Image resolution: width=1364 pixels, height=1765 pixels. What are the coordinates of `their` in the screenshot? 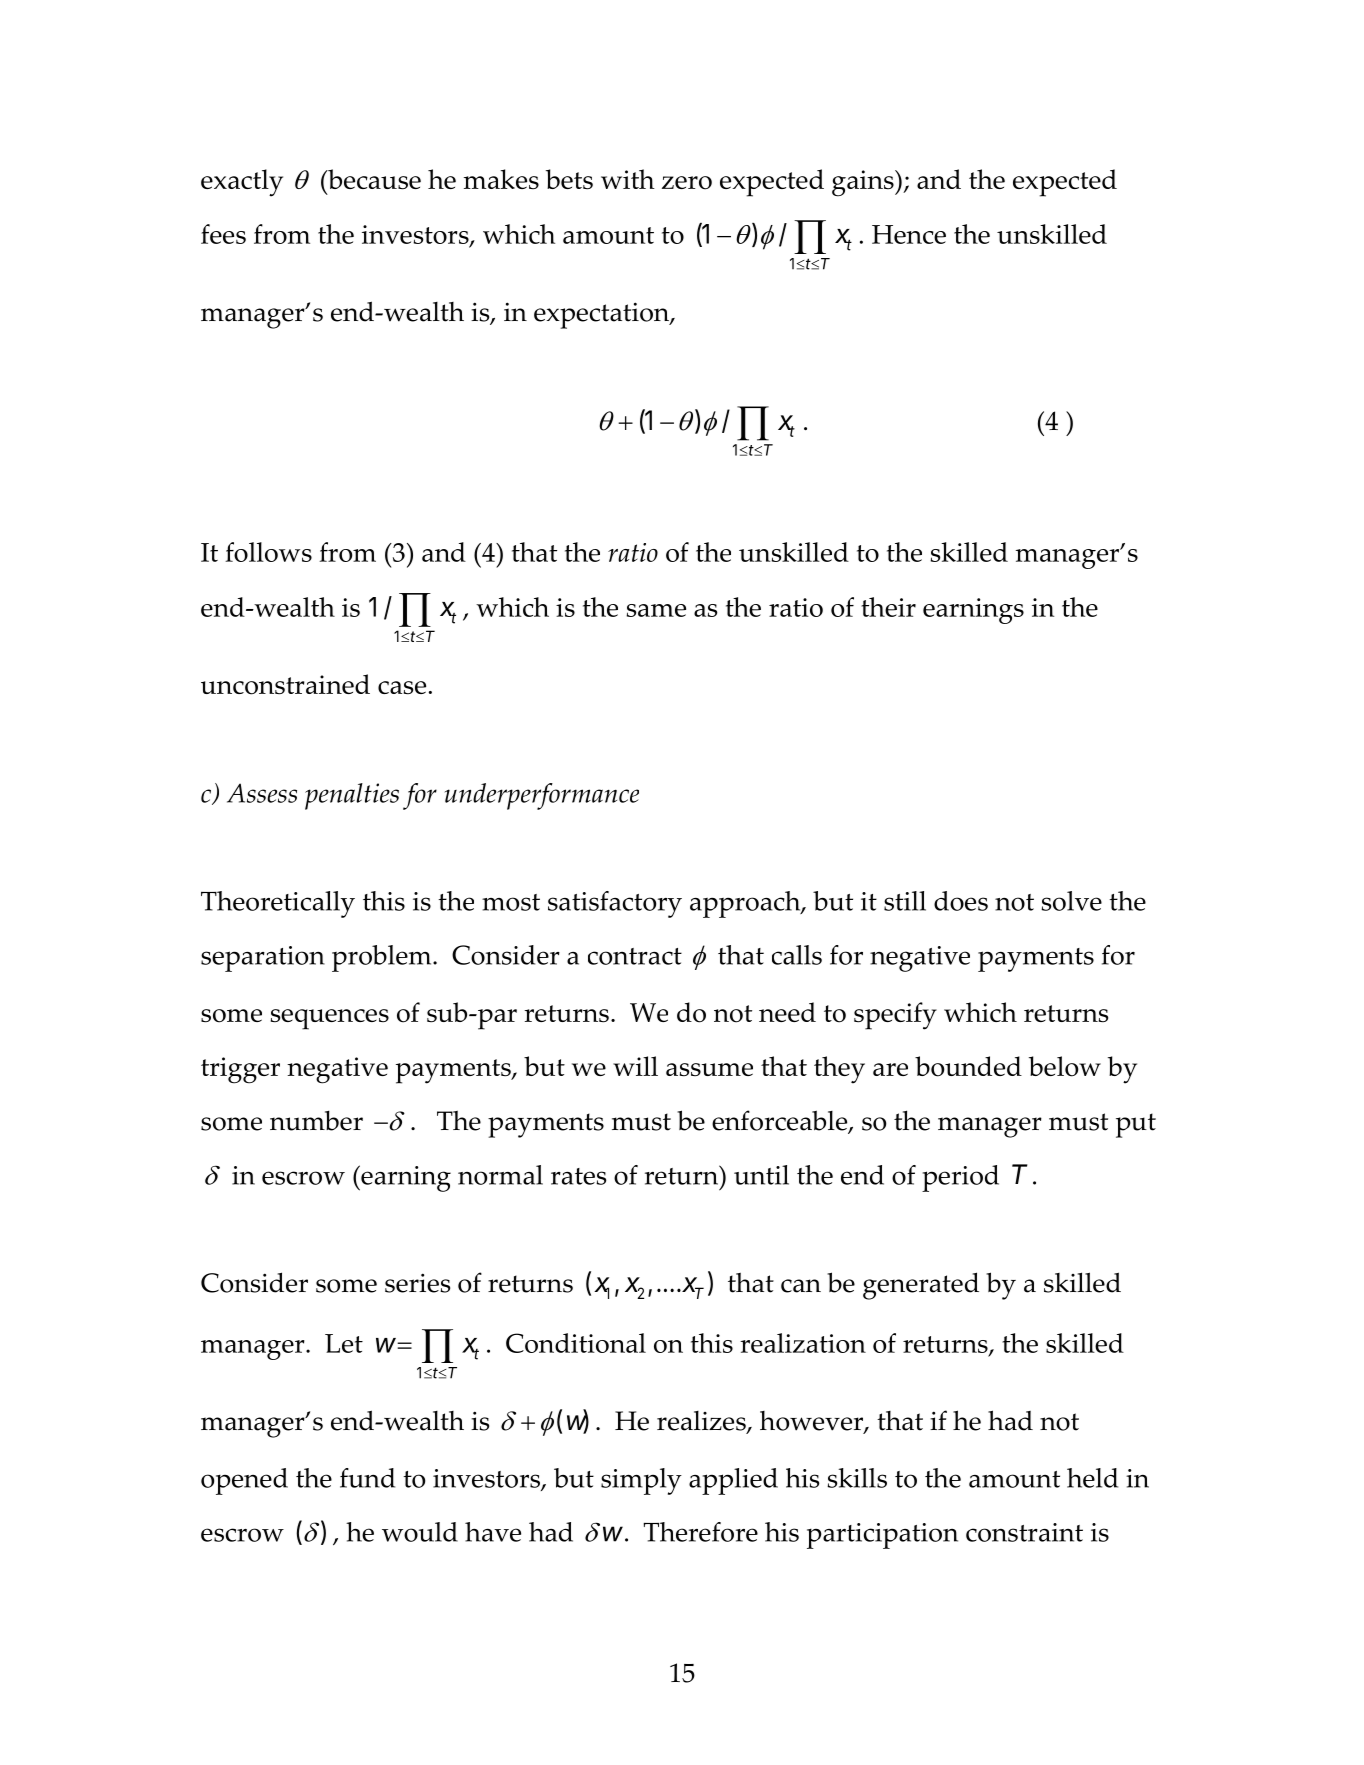 It's located at (888, 607).
